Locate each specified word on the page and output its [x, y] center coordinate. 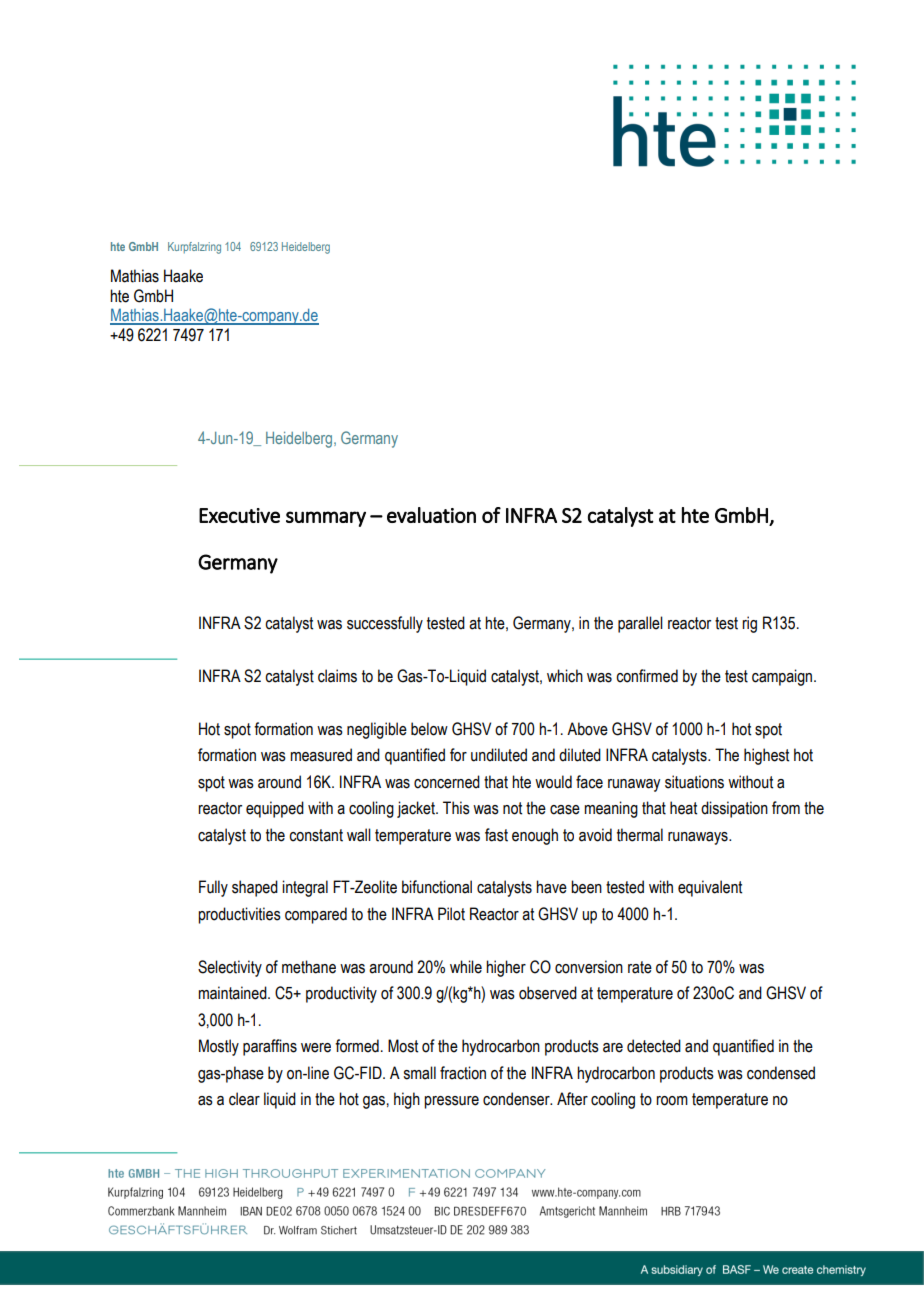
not [512, 808]
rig [749, 624]
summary [326, 519]
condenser [517, 1099]
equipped [275, 809]
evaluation [431, 515]
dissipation [734, 809]
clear [244, 1099]
